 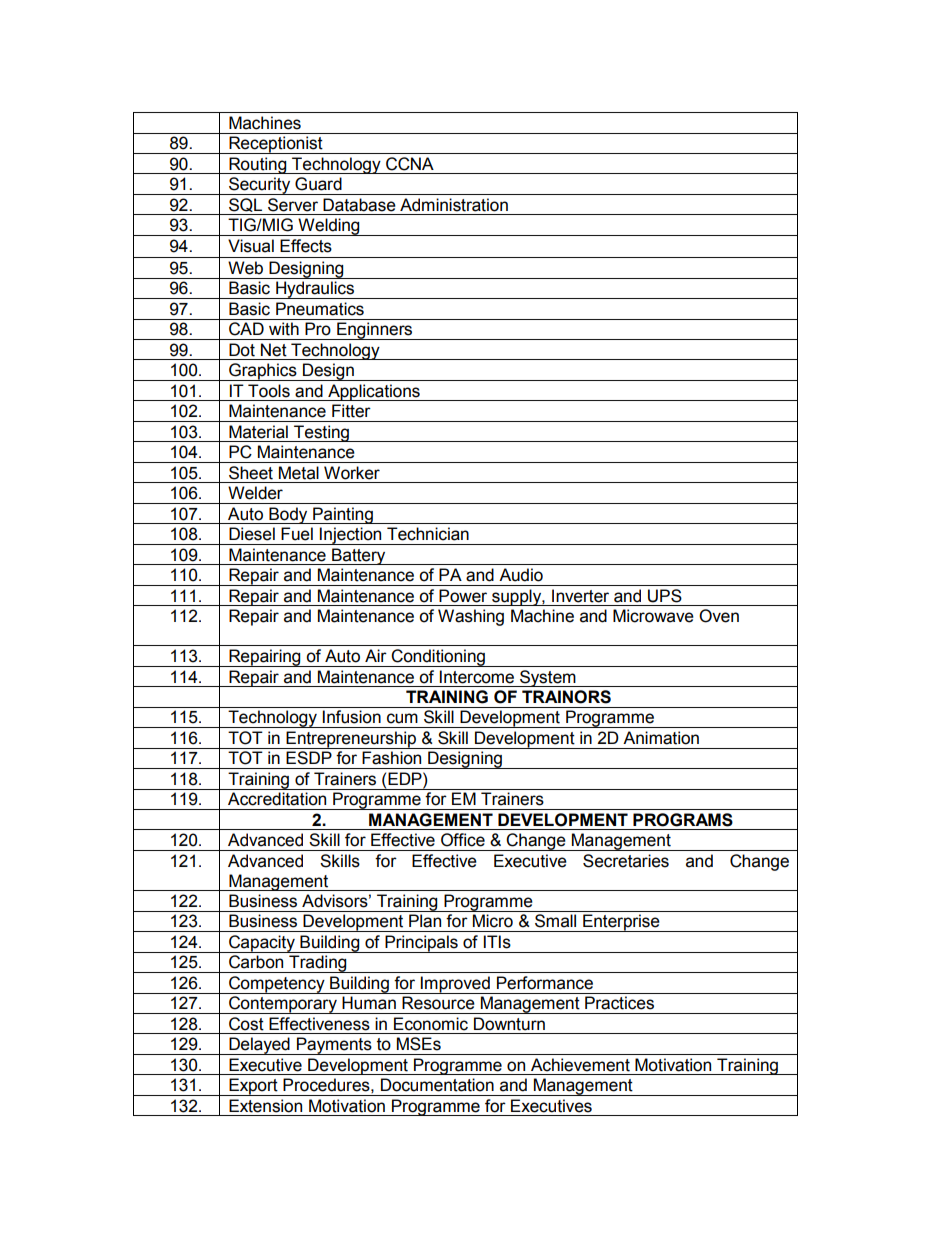 What do you see at coordinates (438, 658) in the document?
I see `Conditioning` at bounding box center [438, 658].
